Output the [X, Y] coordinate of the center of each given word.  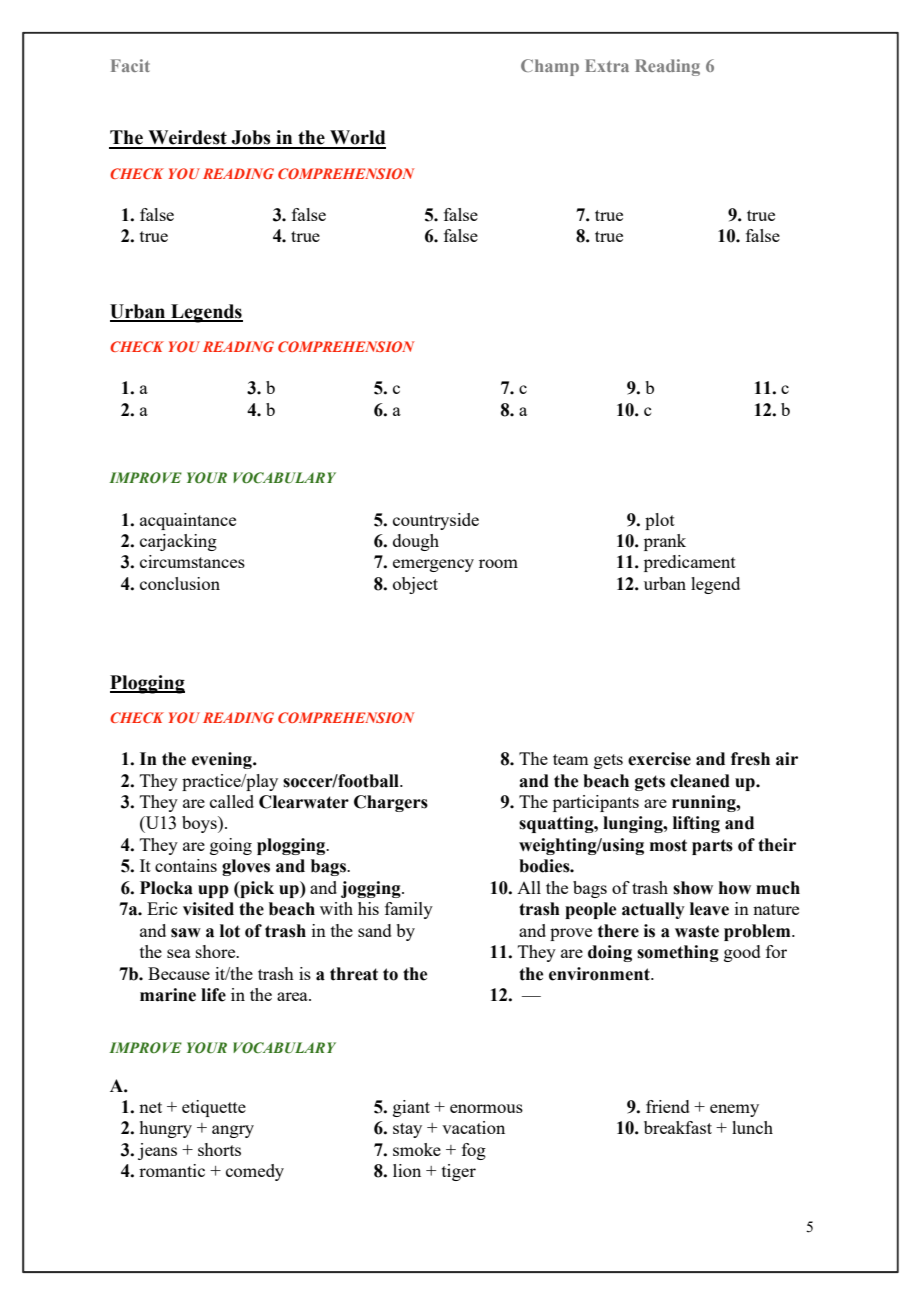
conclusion [180, 583]
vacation [473, 1127]
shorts [219, 1149]
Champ [550, 67]
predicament [690, 563]
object [415, 585]
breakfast [678, 1127]
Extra [607, 65]
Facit [130, 65]
